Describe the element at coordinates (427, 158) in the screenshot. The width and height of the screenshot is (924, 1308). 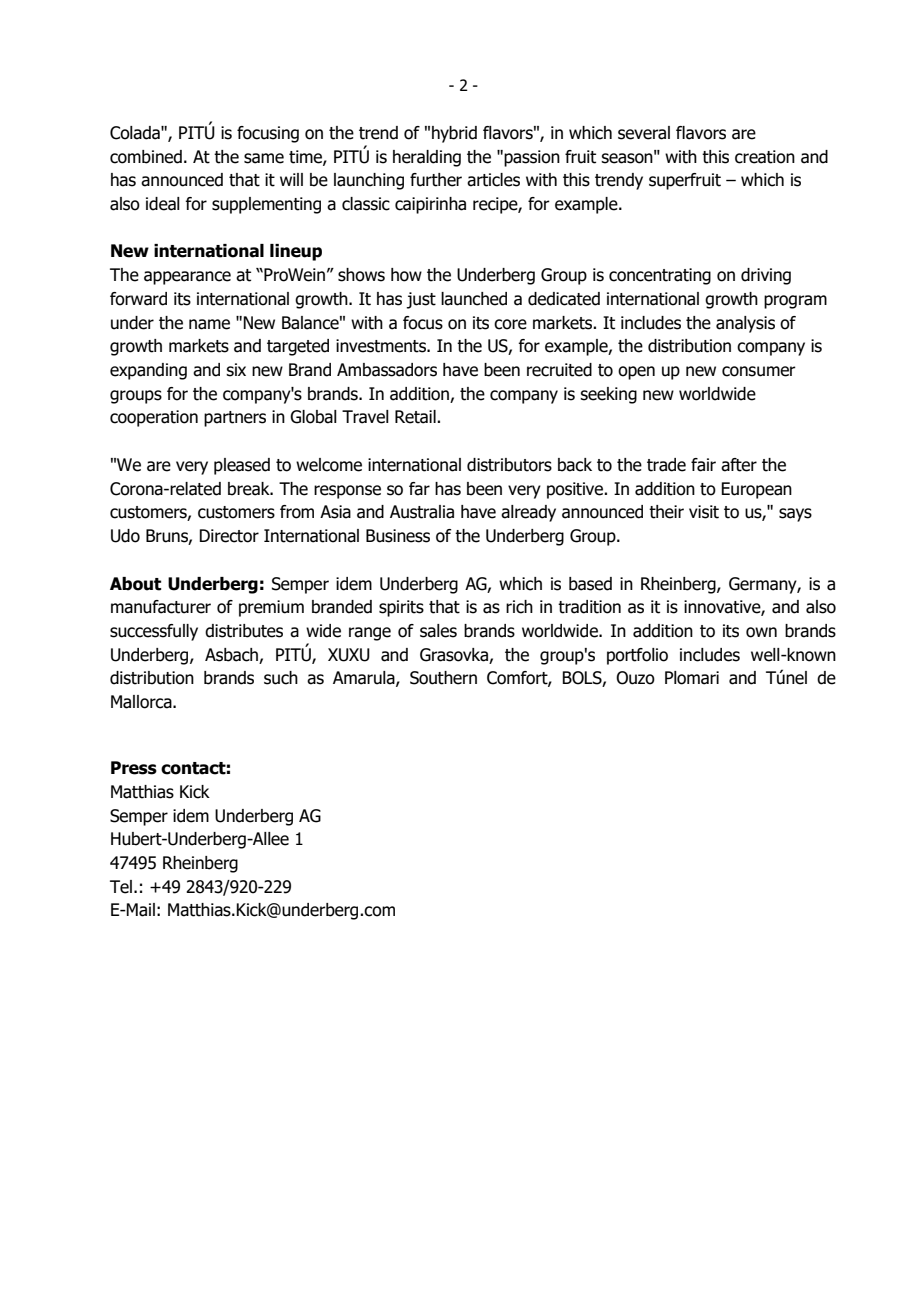
I see `heralding` at that location.
